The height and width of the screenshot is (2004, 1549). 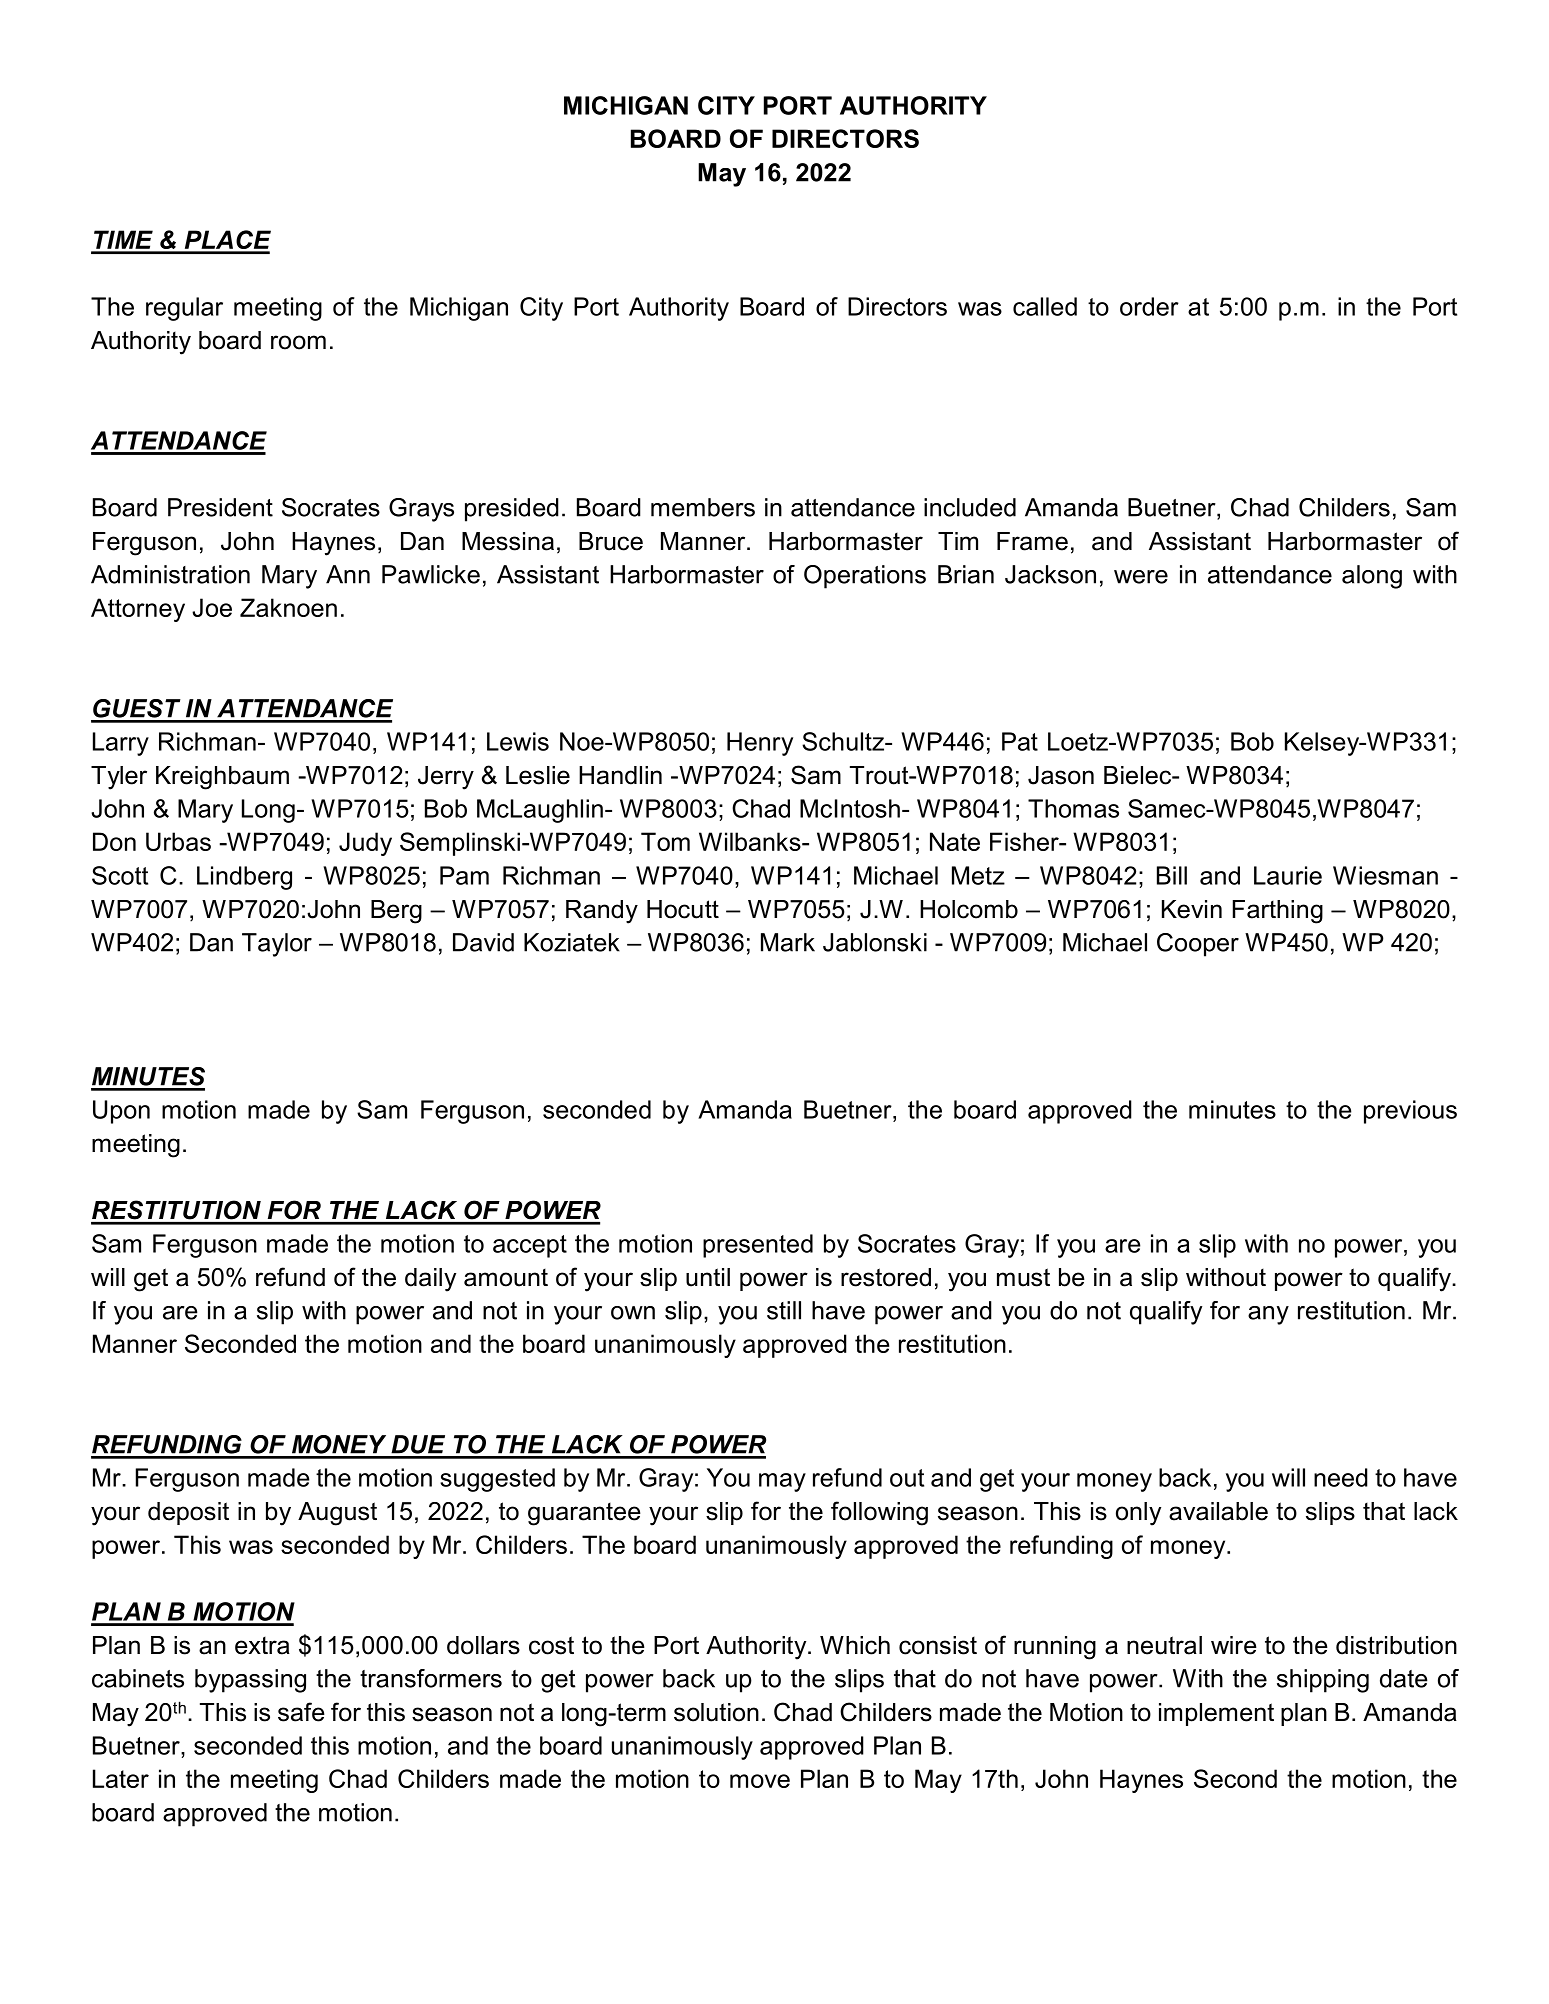 I want to click on order, so click(x=1149, y=306).
